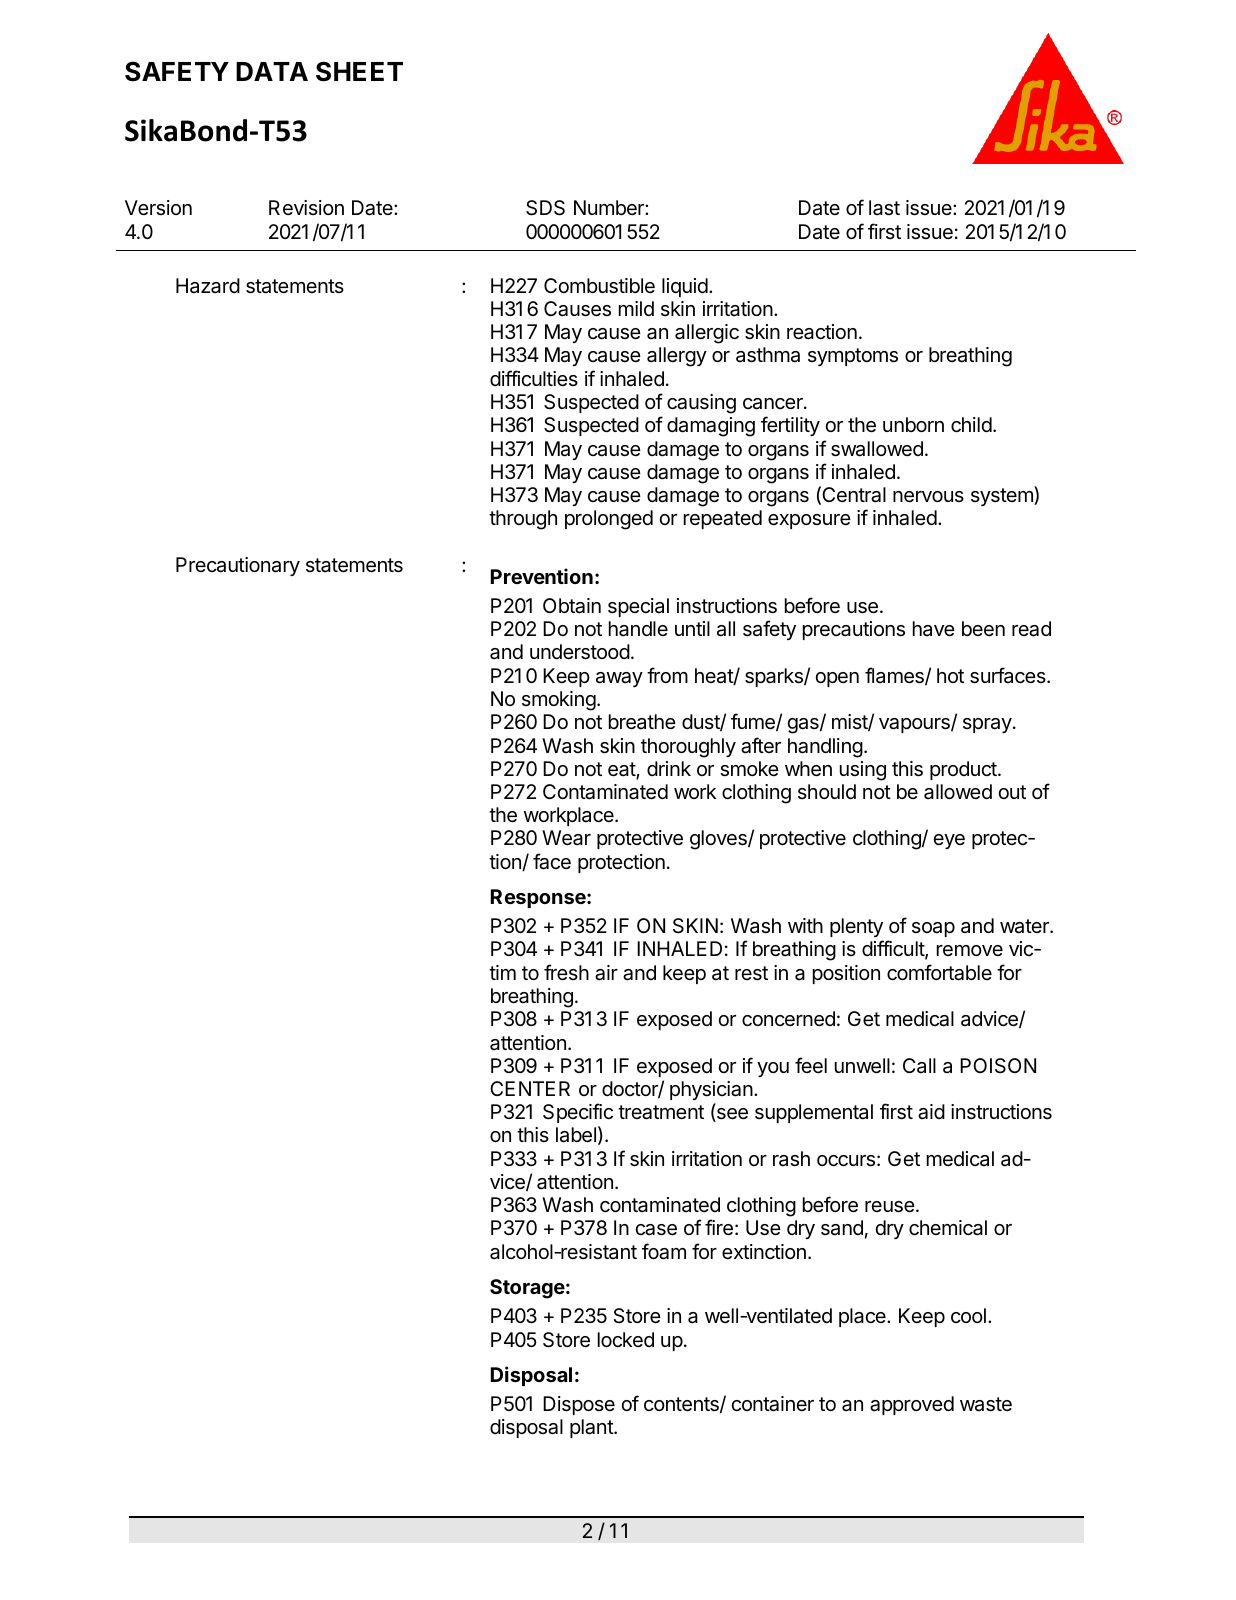 The width and height of the image is (1236, 1600). What do you see at coordinates (530, 1088) in the image?
I see `CENTER` at bounding box center [530, 1088].
